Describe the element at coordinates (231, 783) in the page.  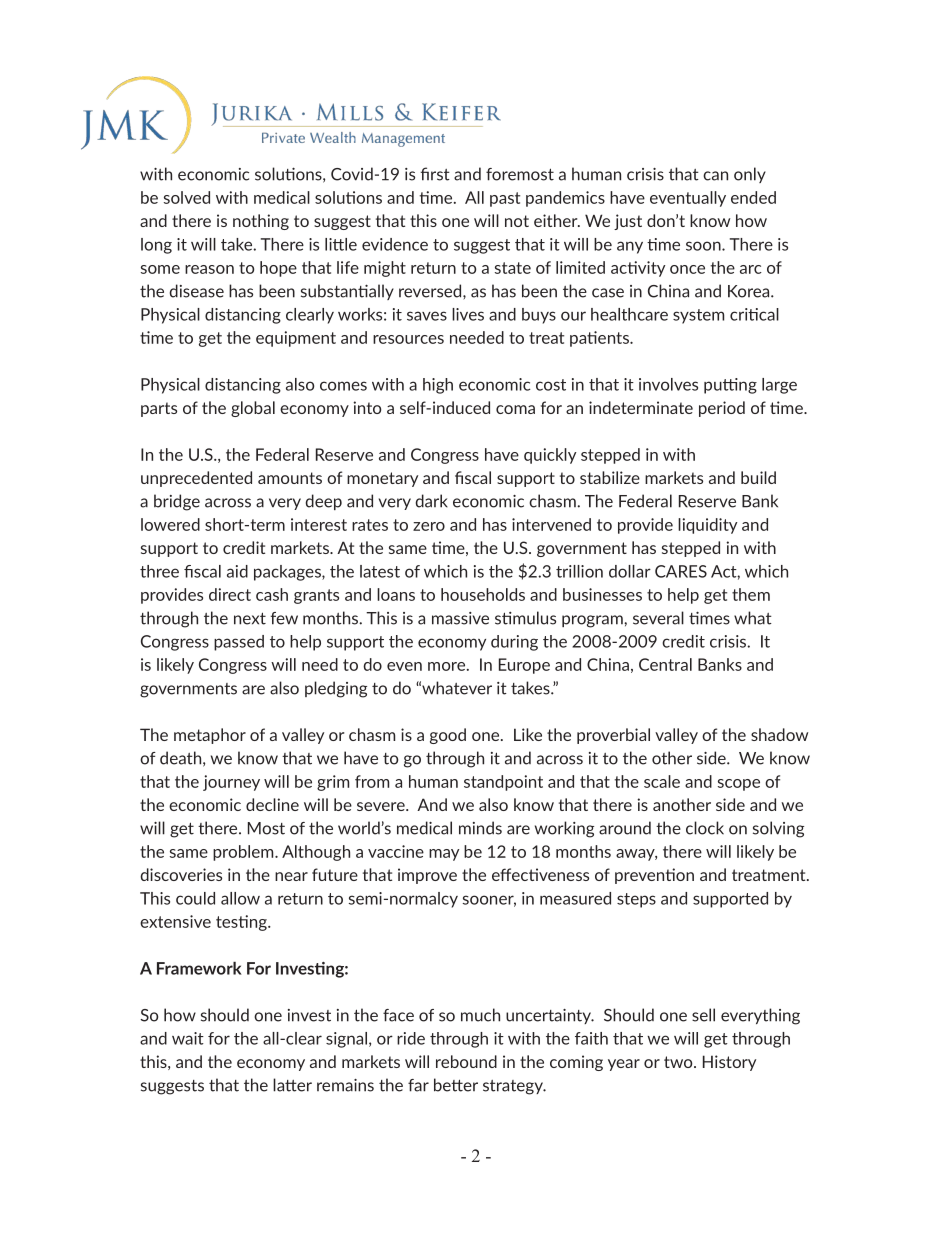
I see `journey` at that location.
